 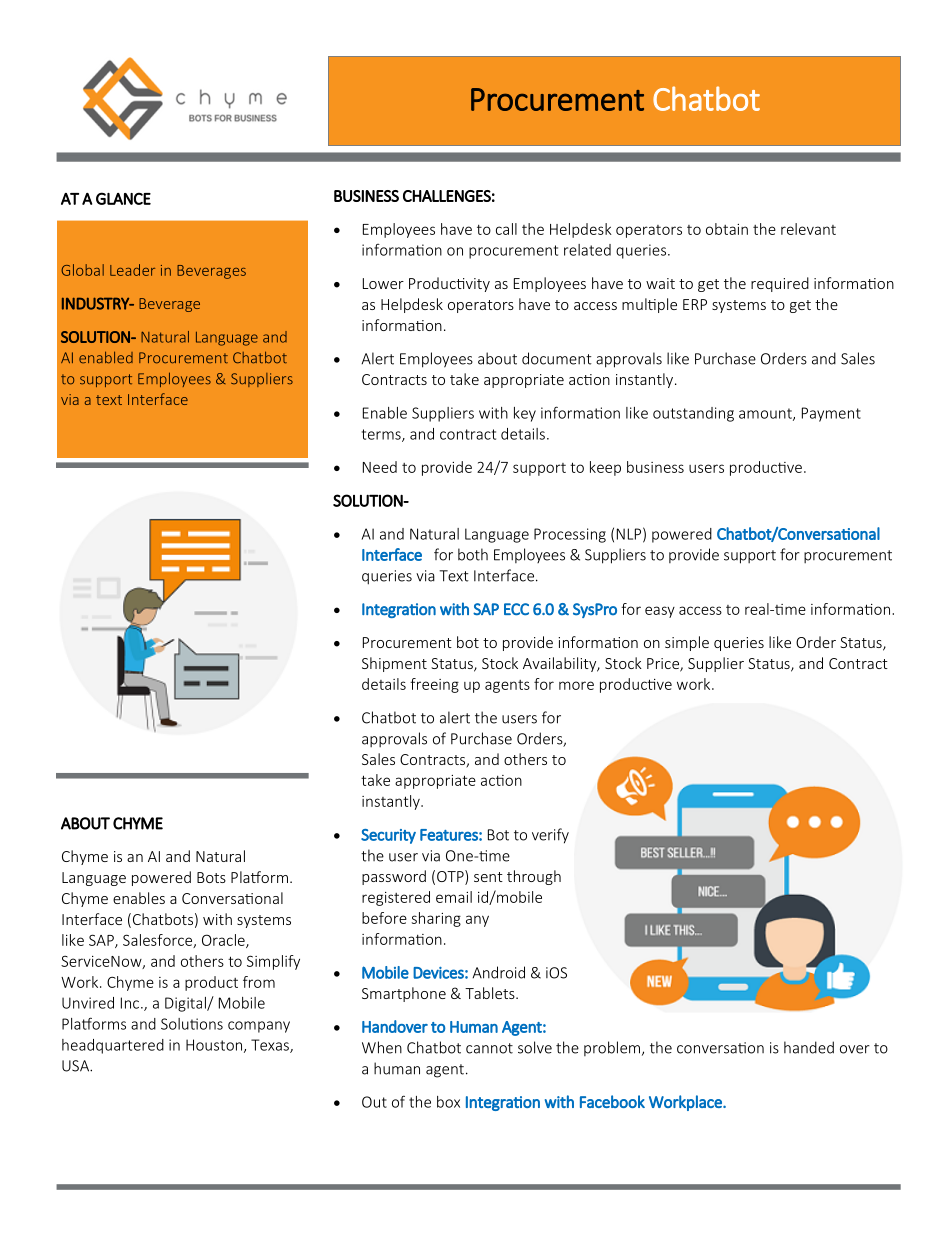 I want to click on both, so click(x=473, y=554).
